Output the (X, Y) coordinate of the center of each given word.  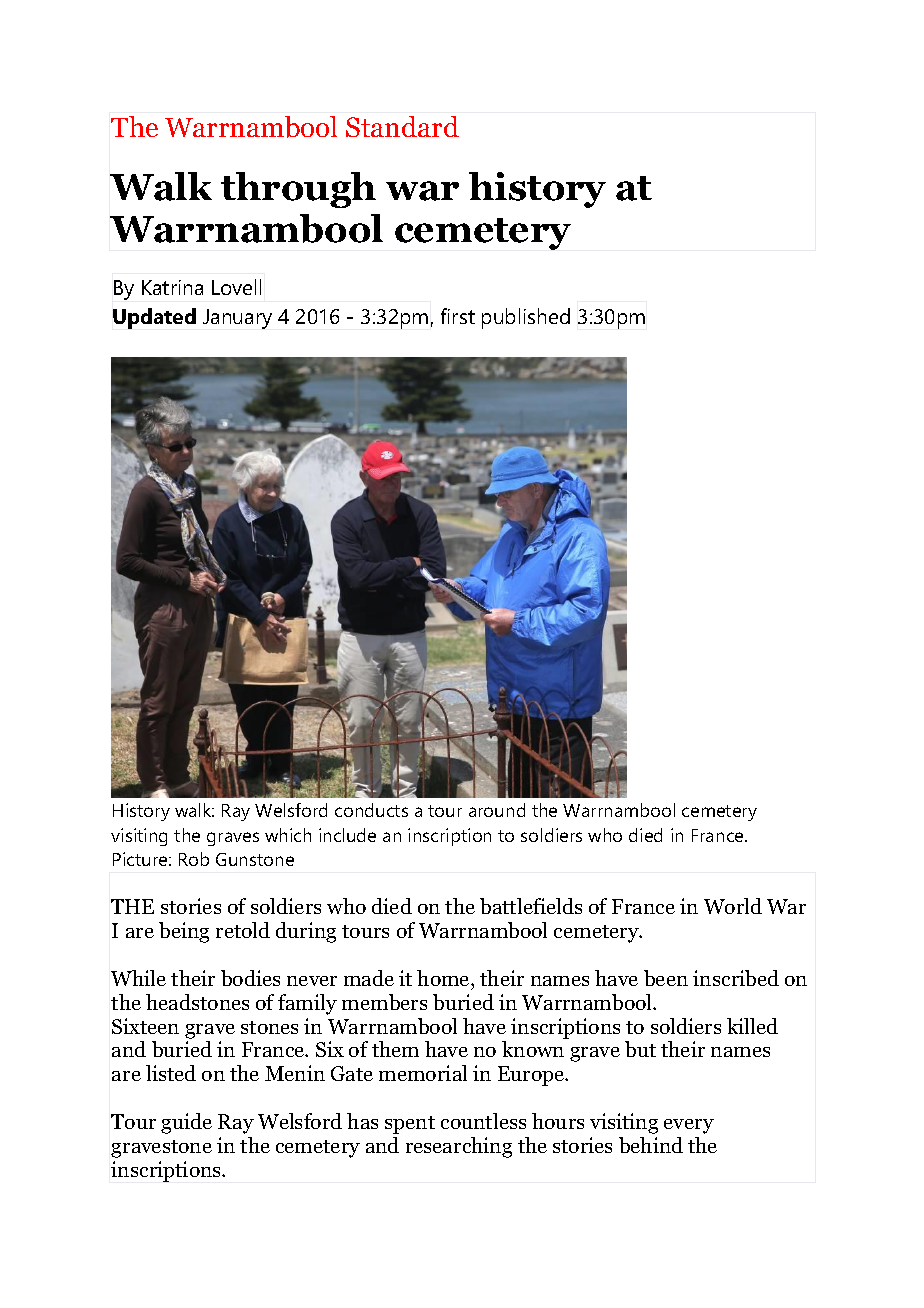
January (237, 319)
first (458, 316)
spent (410, 1125)
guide (186, 1123)
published (526, 318)
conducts (371, 810)
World (733, 906)
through (298, 190)
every (689, 1126)
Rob (194, 859)
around (497, 810)
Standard (402, 126)
